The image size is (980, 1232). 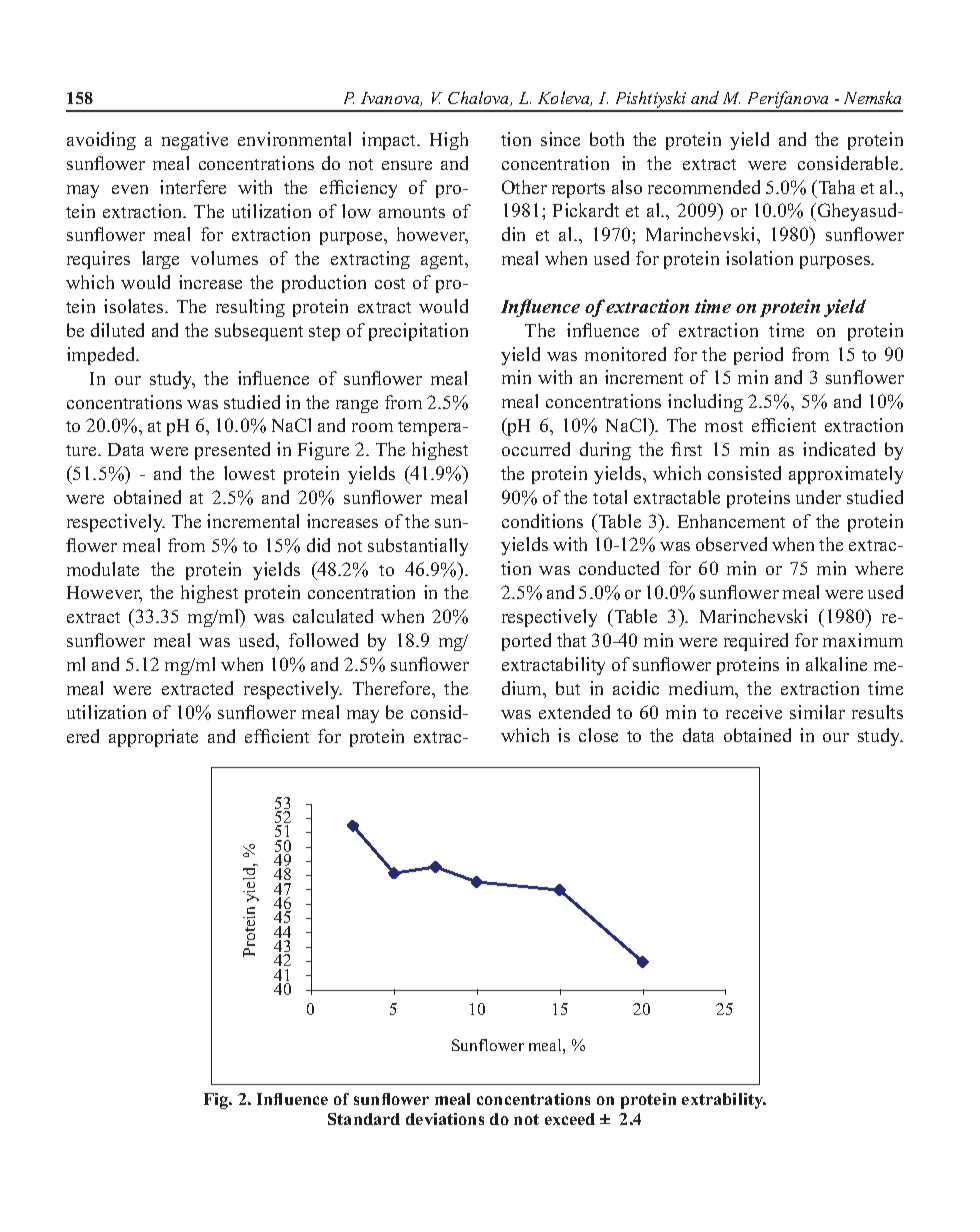 I want to click on receive, so click(x=754, y=712).
